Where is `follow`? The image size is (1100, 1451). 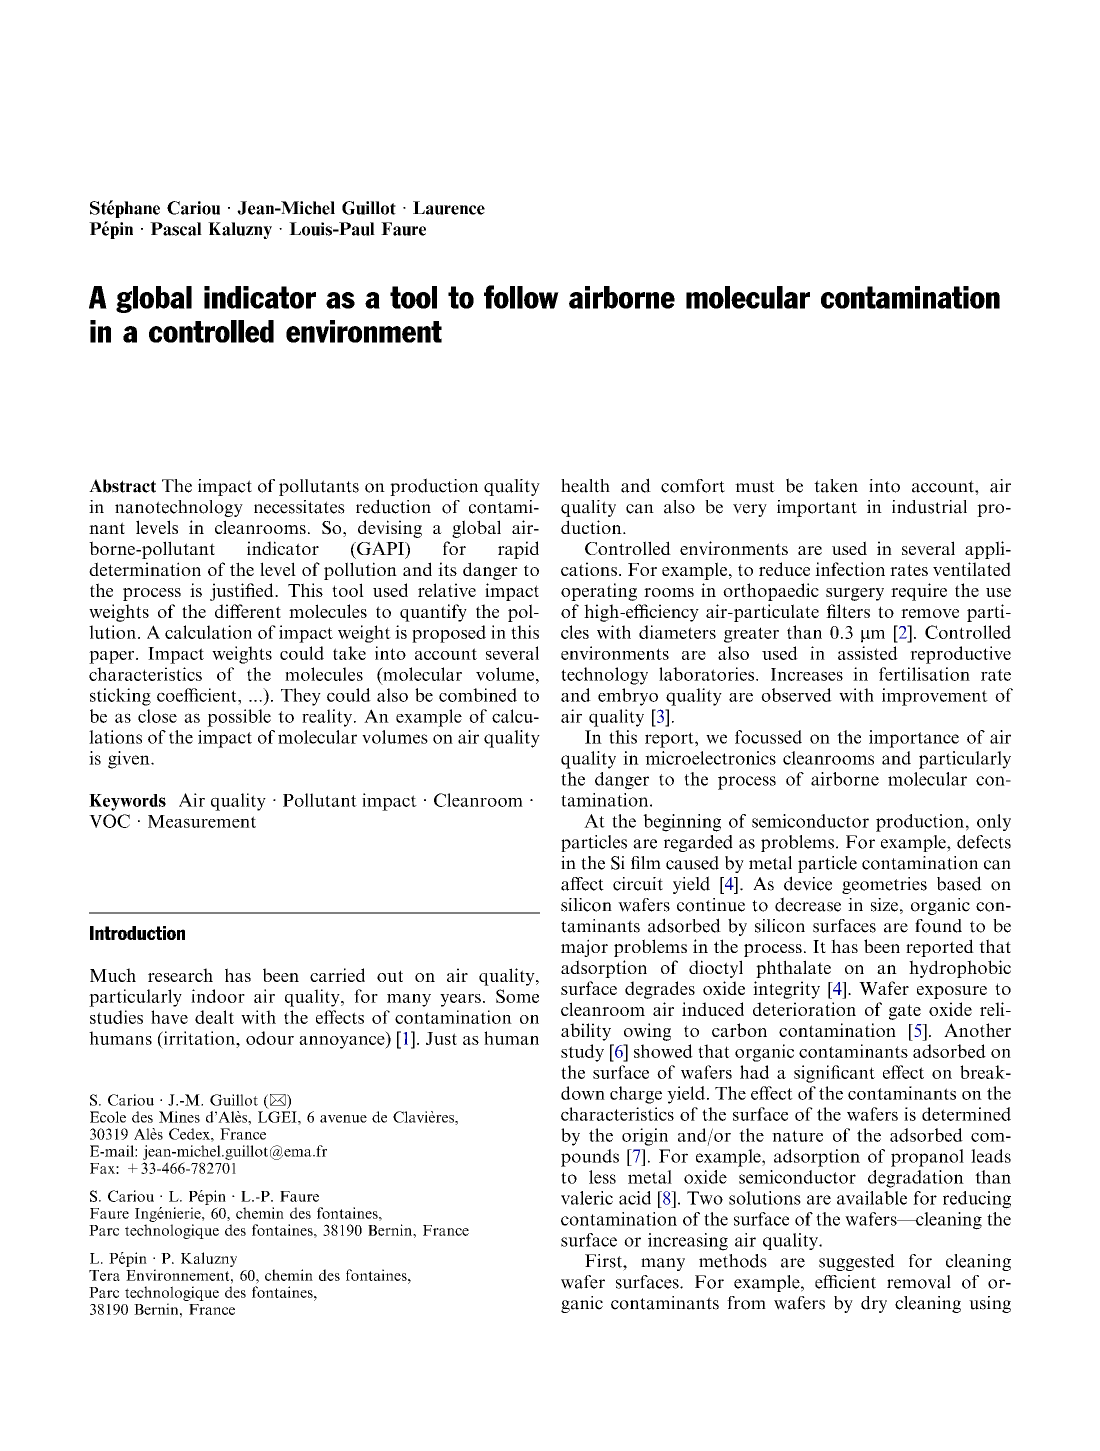
follow is located at coordinates (521, 297).
